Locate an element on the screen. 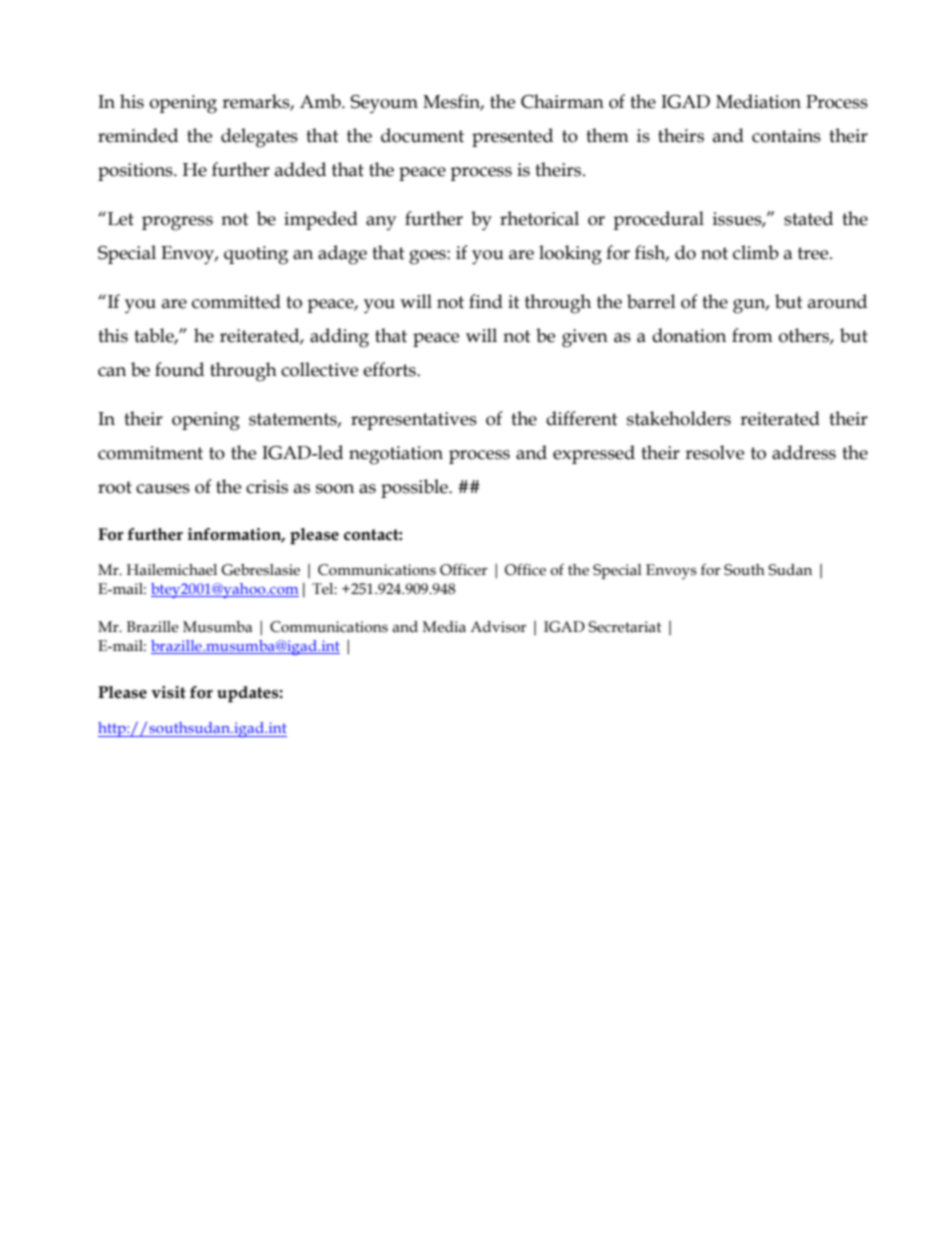 This screenshot has height=1233, width=952. found is located at coordinates (179, 369).
